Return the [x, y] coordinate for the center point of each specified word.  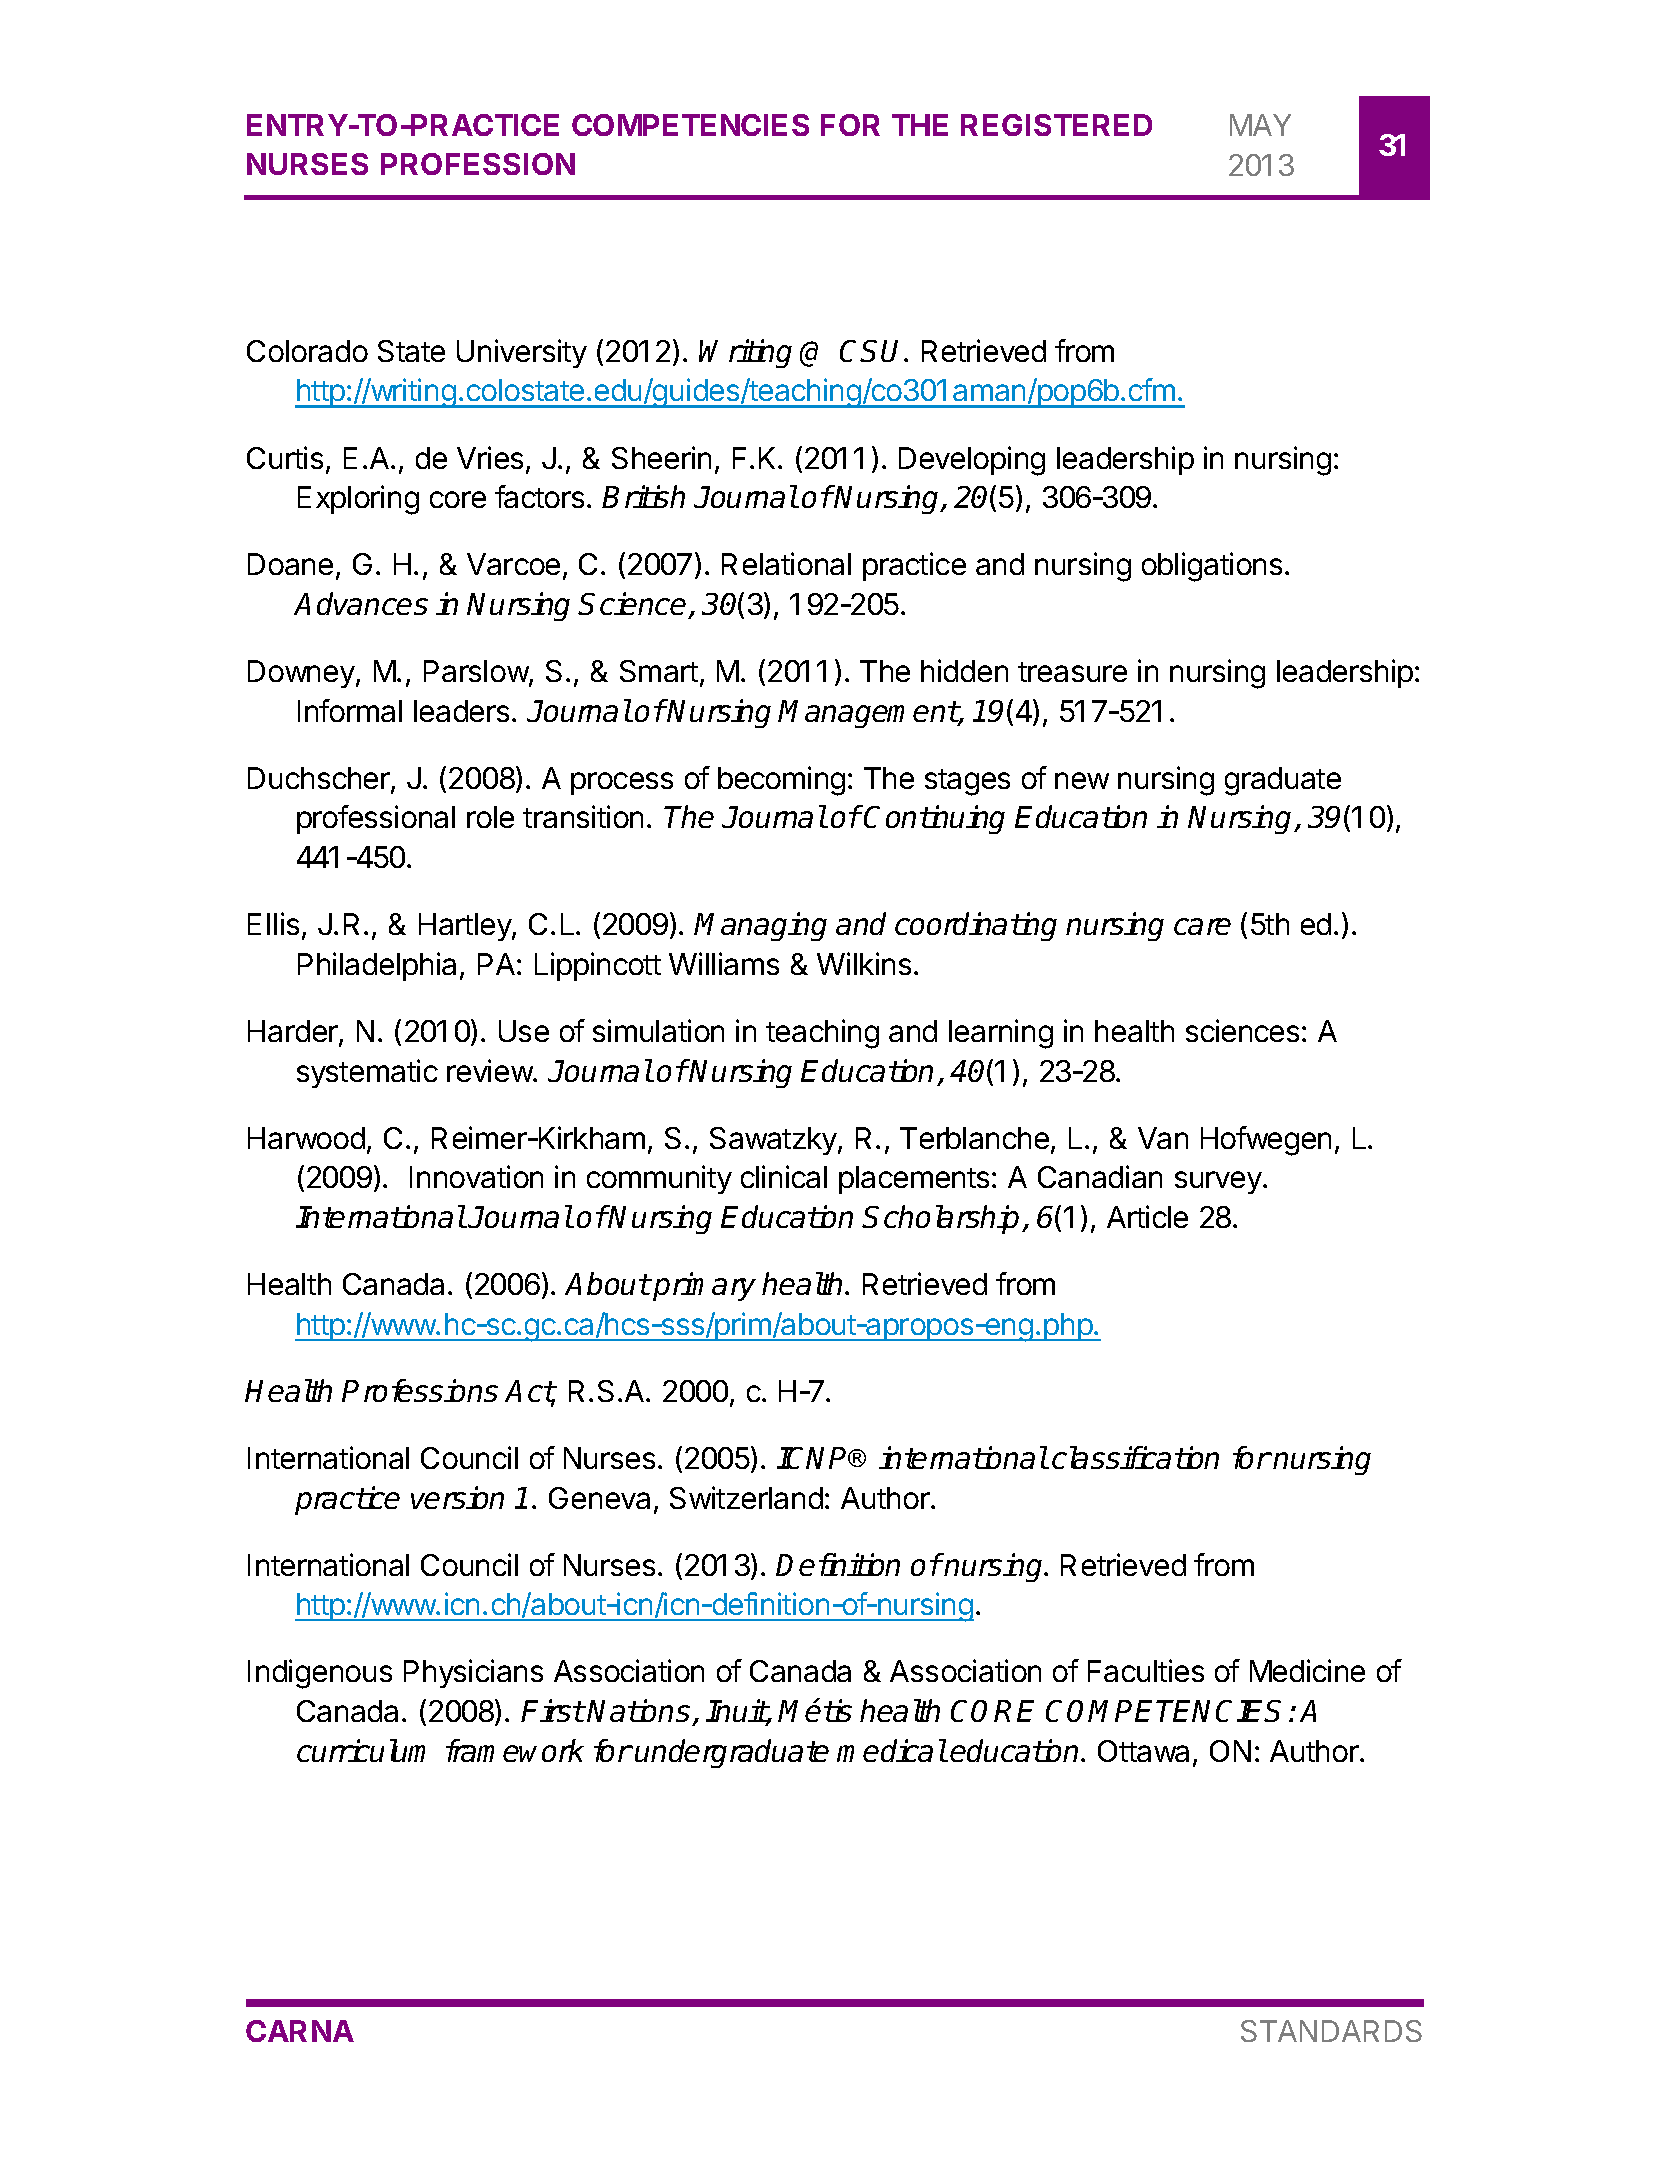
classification [1135, 1457]
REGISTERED [1056, 125]
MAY [1260, 125]
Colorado [307, 351]
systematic [367, 1073]
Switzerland [746, 1497]
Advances [361, 603]
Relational [786, 563]
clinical [784, 1176]
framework [515, 1750]
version [457, 1497]
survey [1218, 1182]
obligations [1212, 567]
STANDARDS [1331, 2031]
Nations [638, 1710]
